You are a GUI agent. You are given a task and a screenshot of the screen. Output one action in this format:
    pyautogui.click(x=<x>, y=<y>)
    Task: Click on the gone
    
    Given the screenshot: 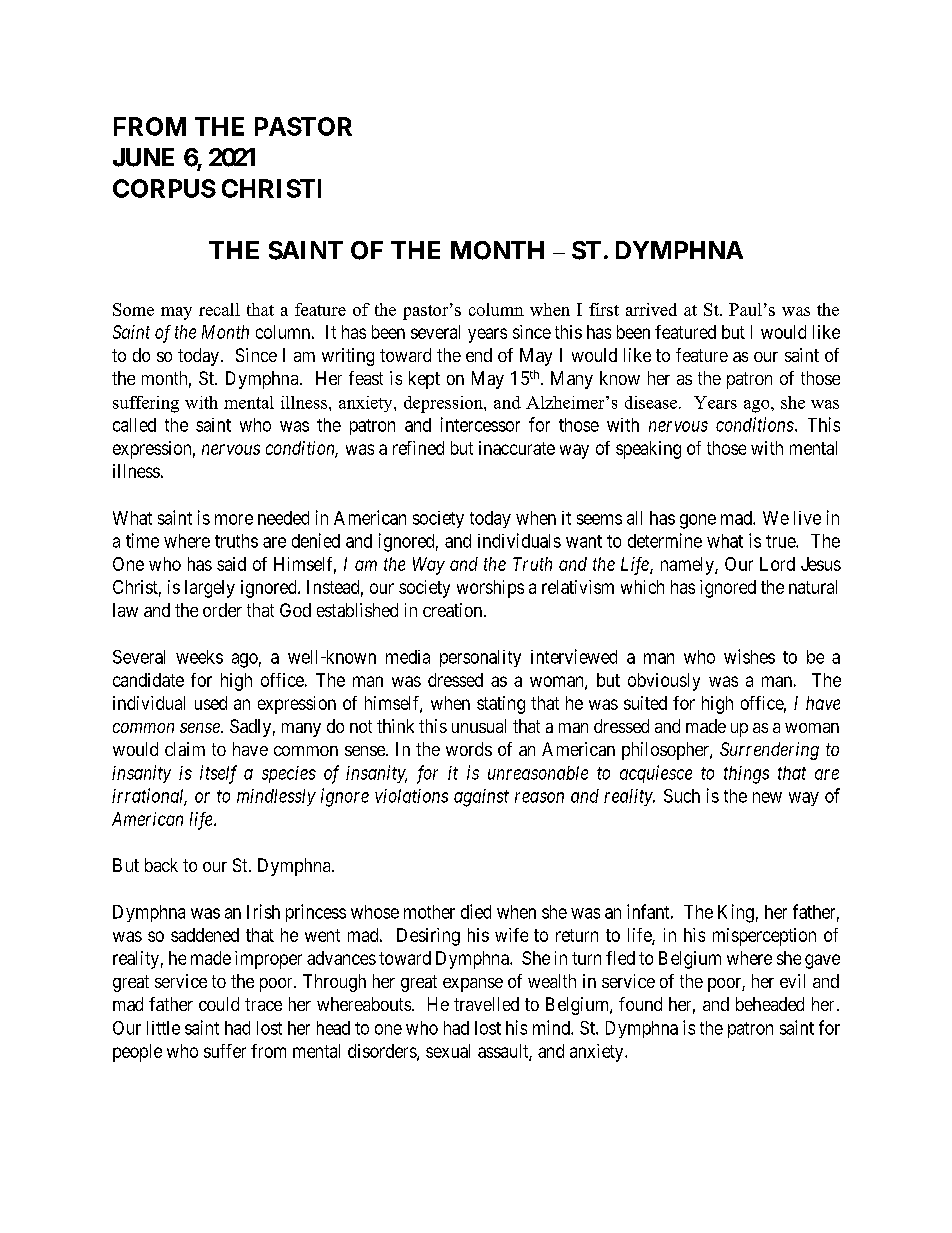 What is the action you would take?
    pyautogui.click(x=698, y=521)
